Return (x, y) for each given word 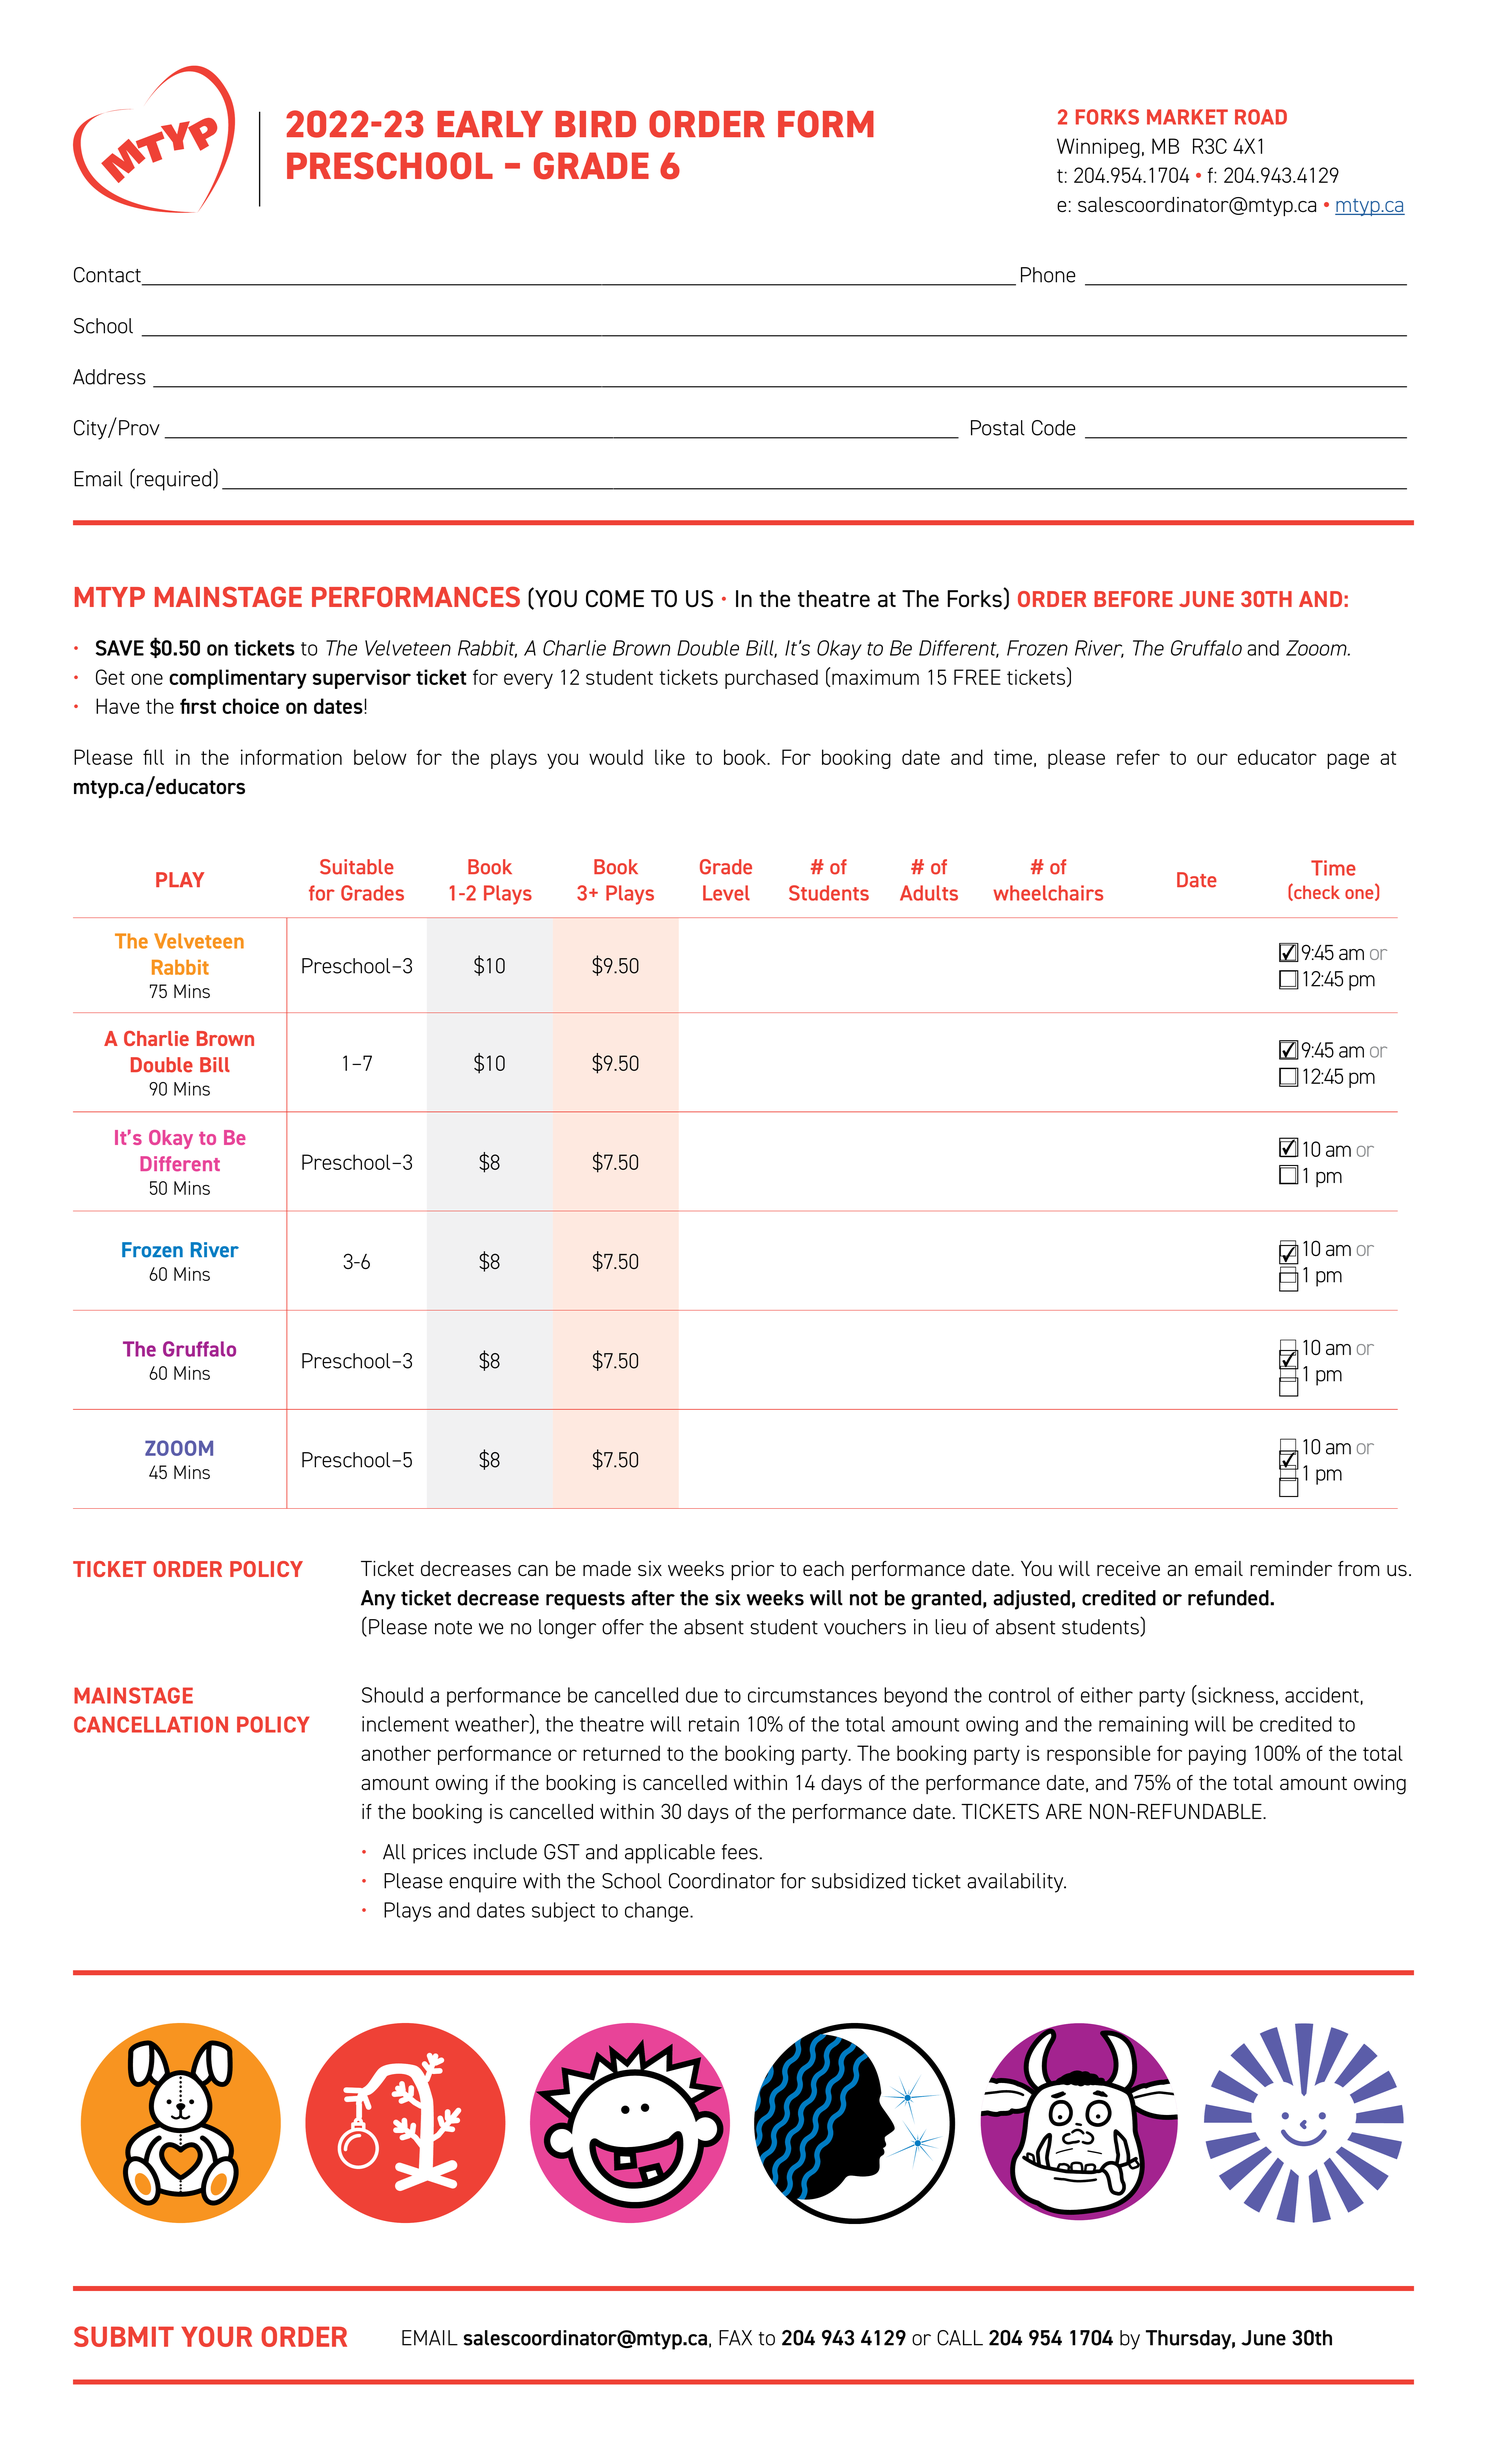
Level (726, 893)
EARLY (490, 124)
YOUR (216, 2336)
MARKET (1187, 117)
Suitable (357, 867)
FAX (735, 2338)
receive (1128, 1568)
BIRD (595, 124)
